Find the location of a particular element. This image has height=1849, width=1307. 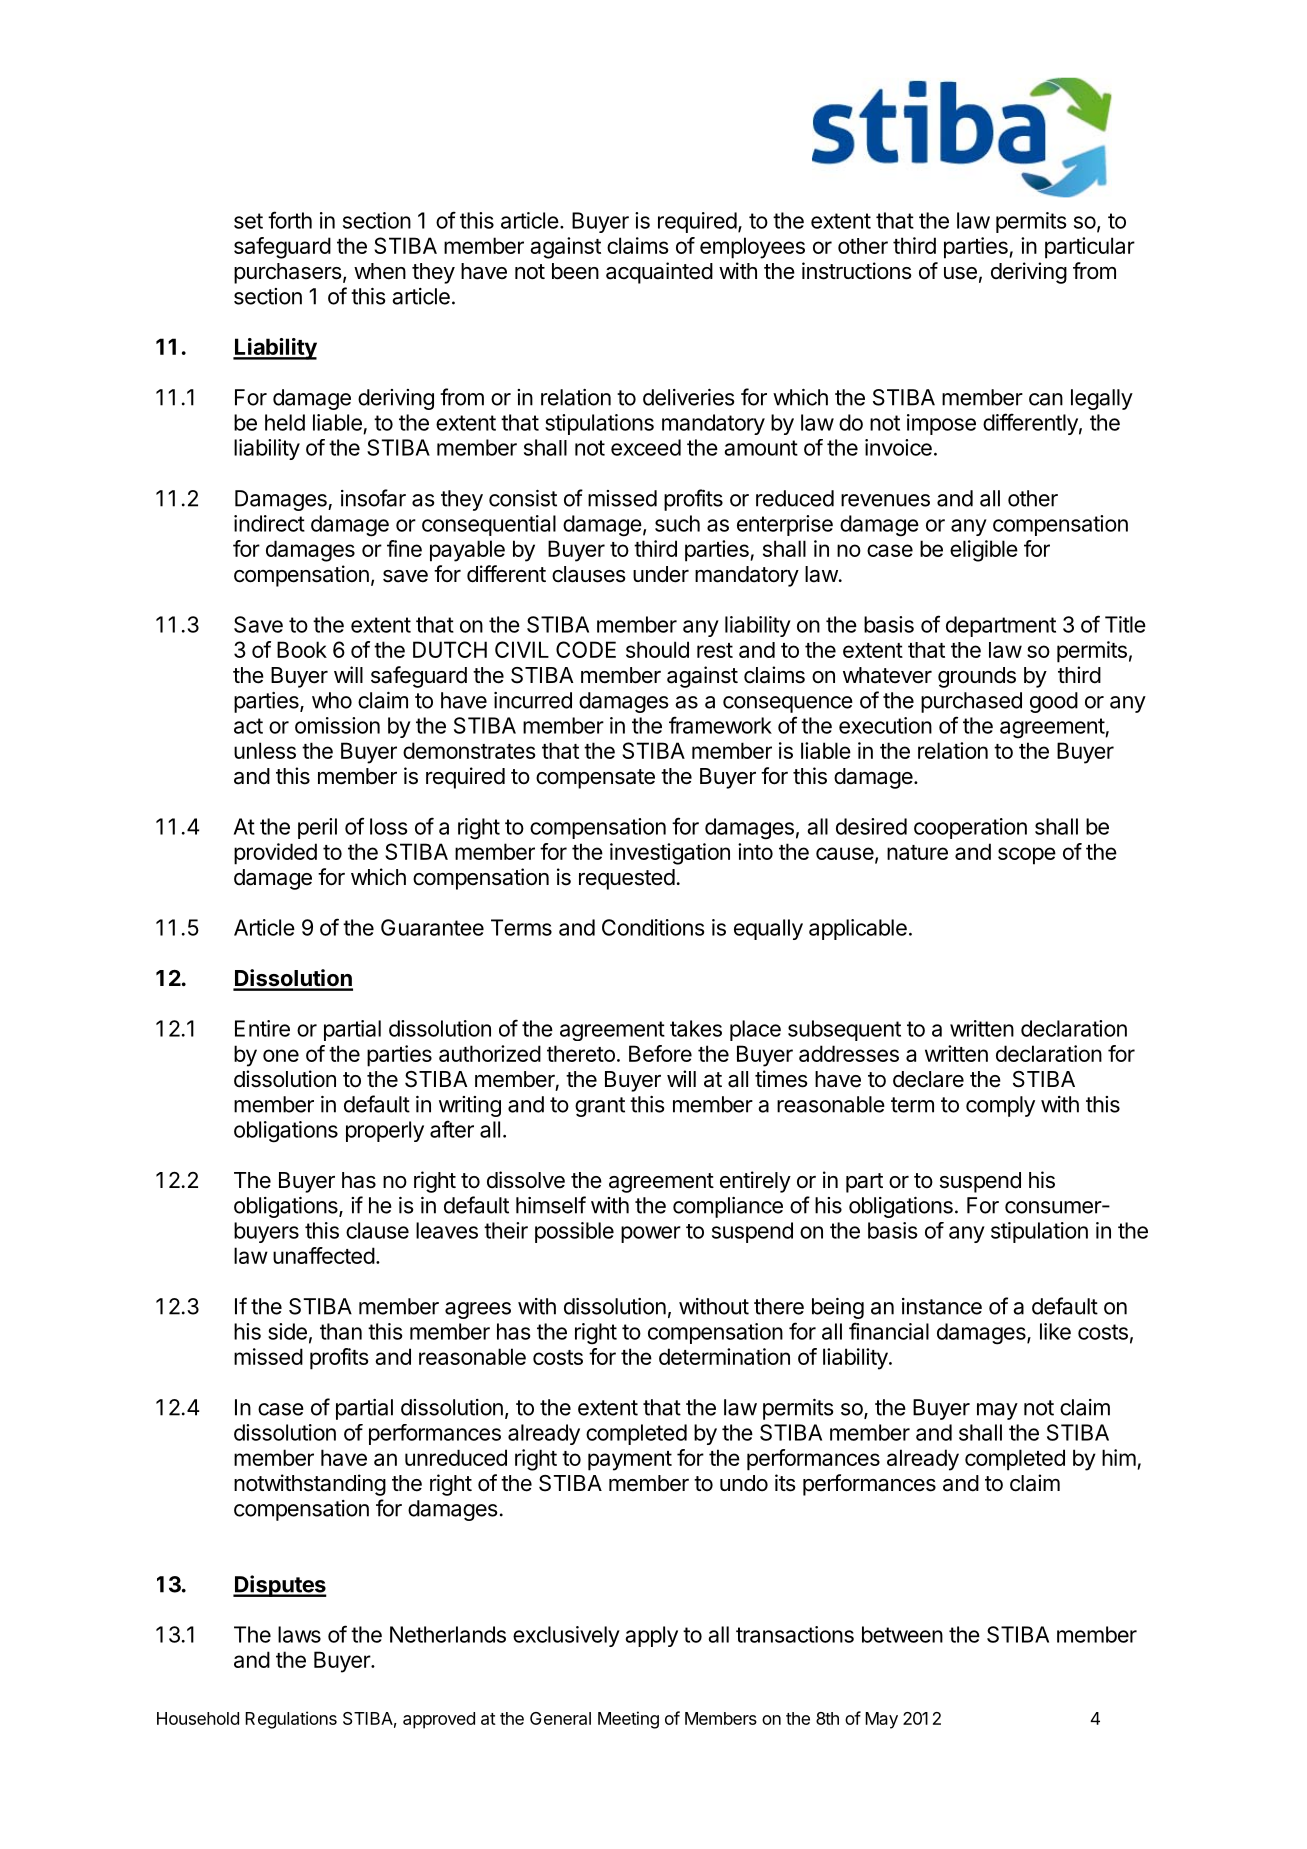

acquainted is located at coordinates (659, 273).
